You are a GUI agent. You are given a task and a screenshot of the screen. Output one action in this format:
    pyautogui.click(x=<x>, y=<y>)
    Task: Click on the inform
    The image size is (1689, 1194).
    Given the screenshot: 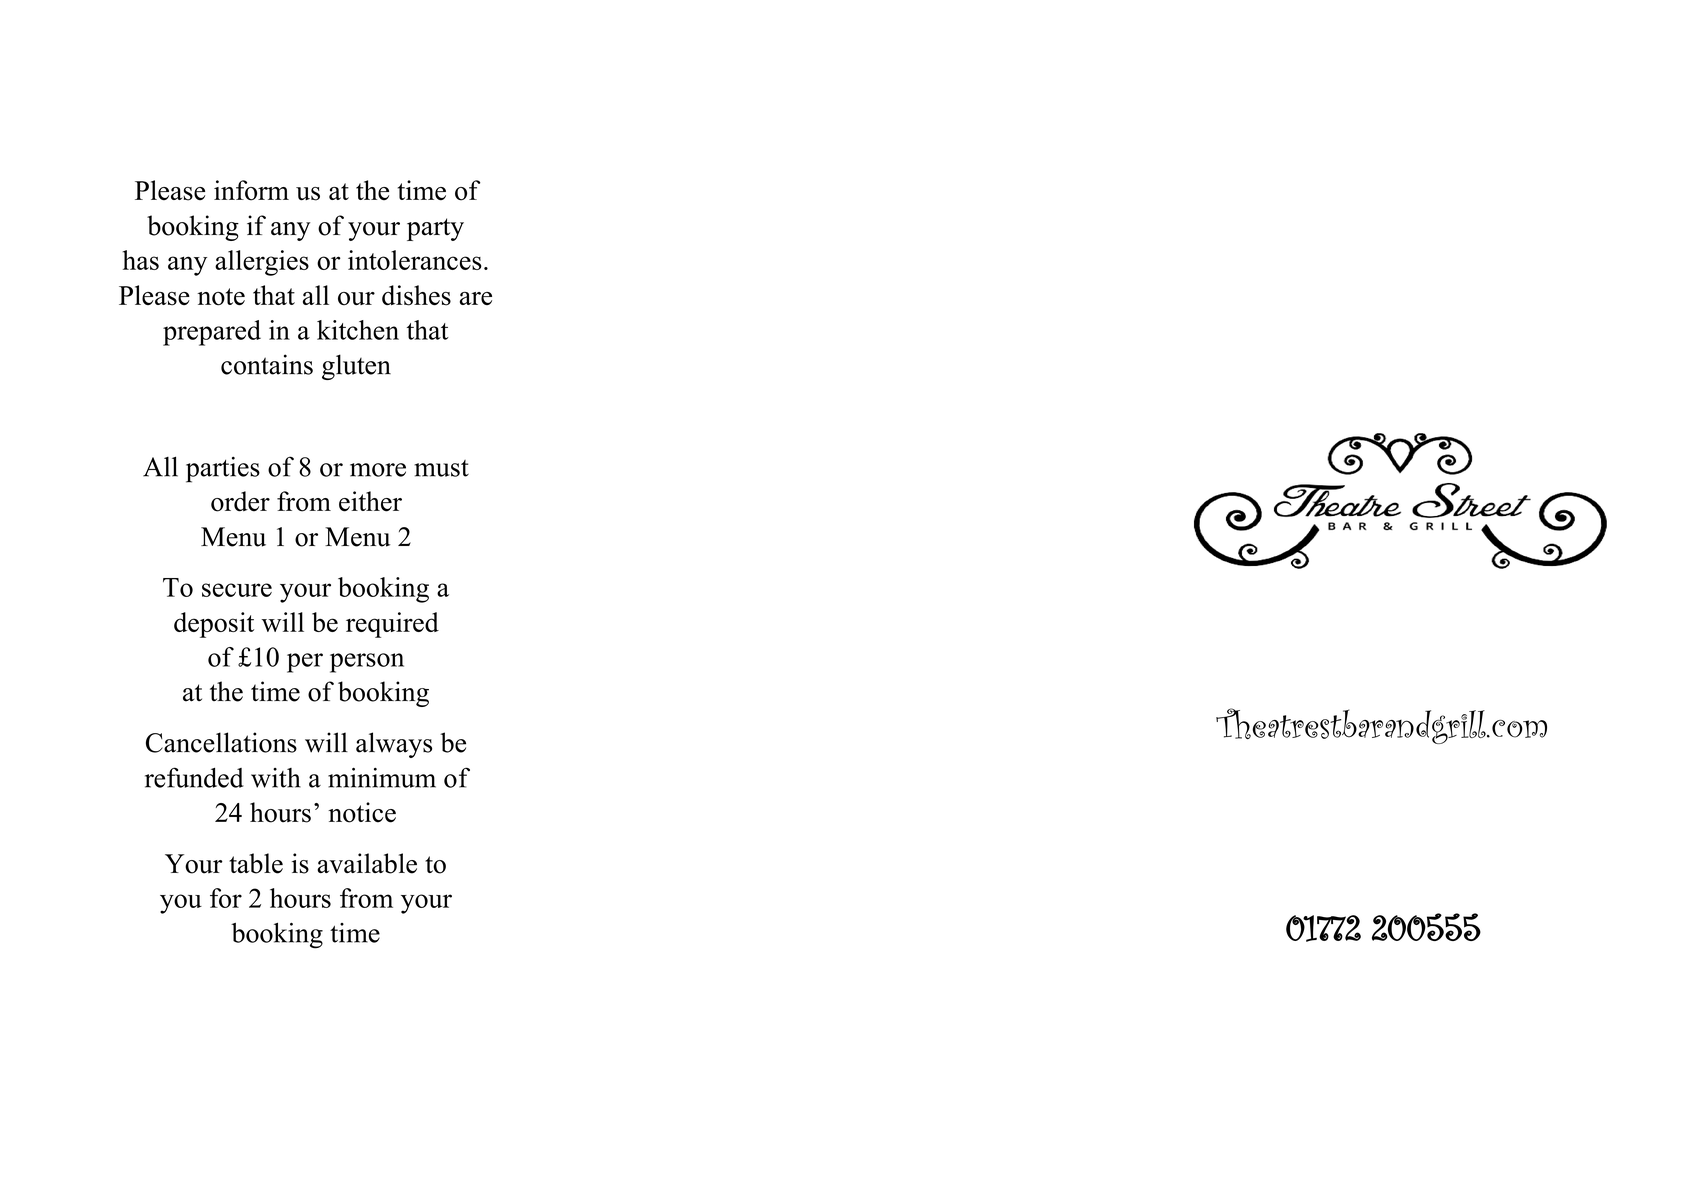 What is the action you would take?
    pyautogui.click(x=251, y=190)
